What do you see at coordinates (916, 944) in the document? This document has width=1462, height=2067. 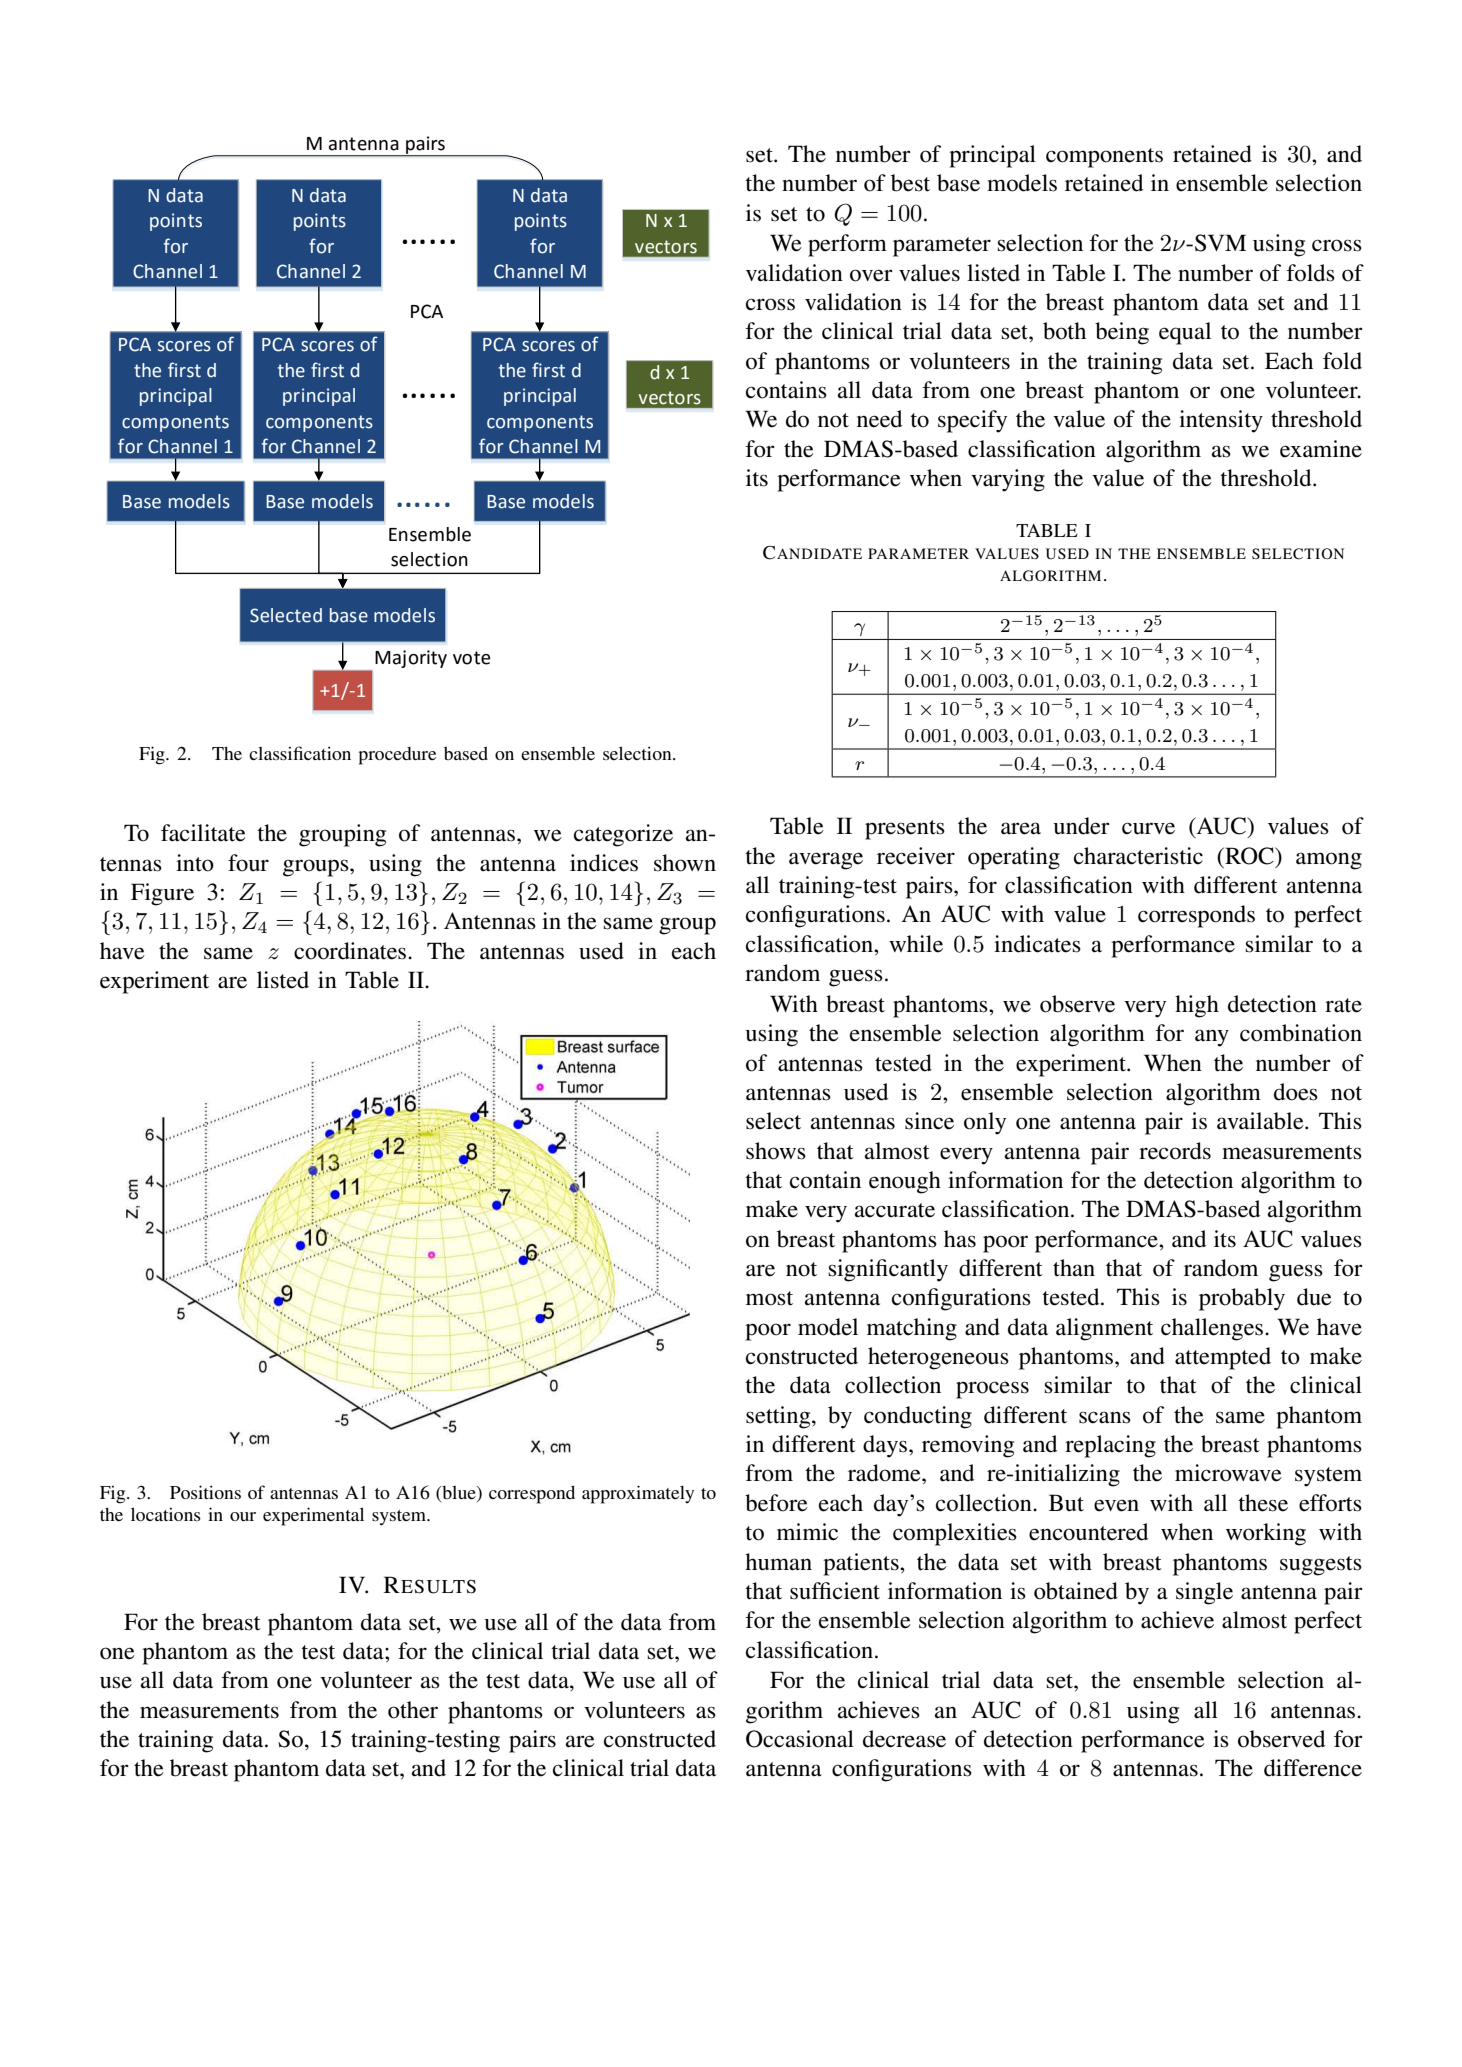 I see `while` at bounding box center [916, 944].
